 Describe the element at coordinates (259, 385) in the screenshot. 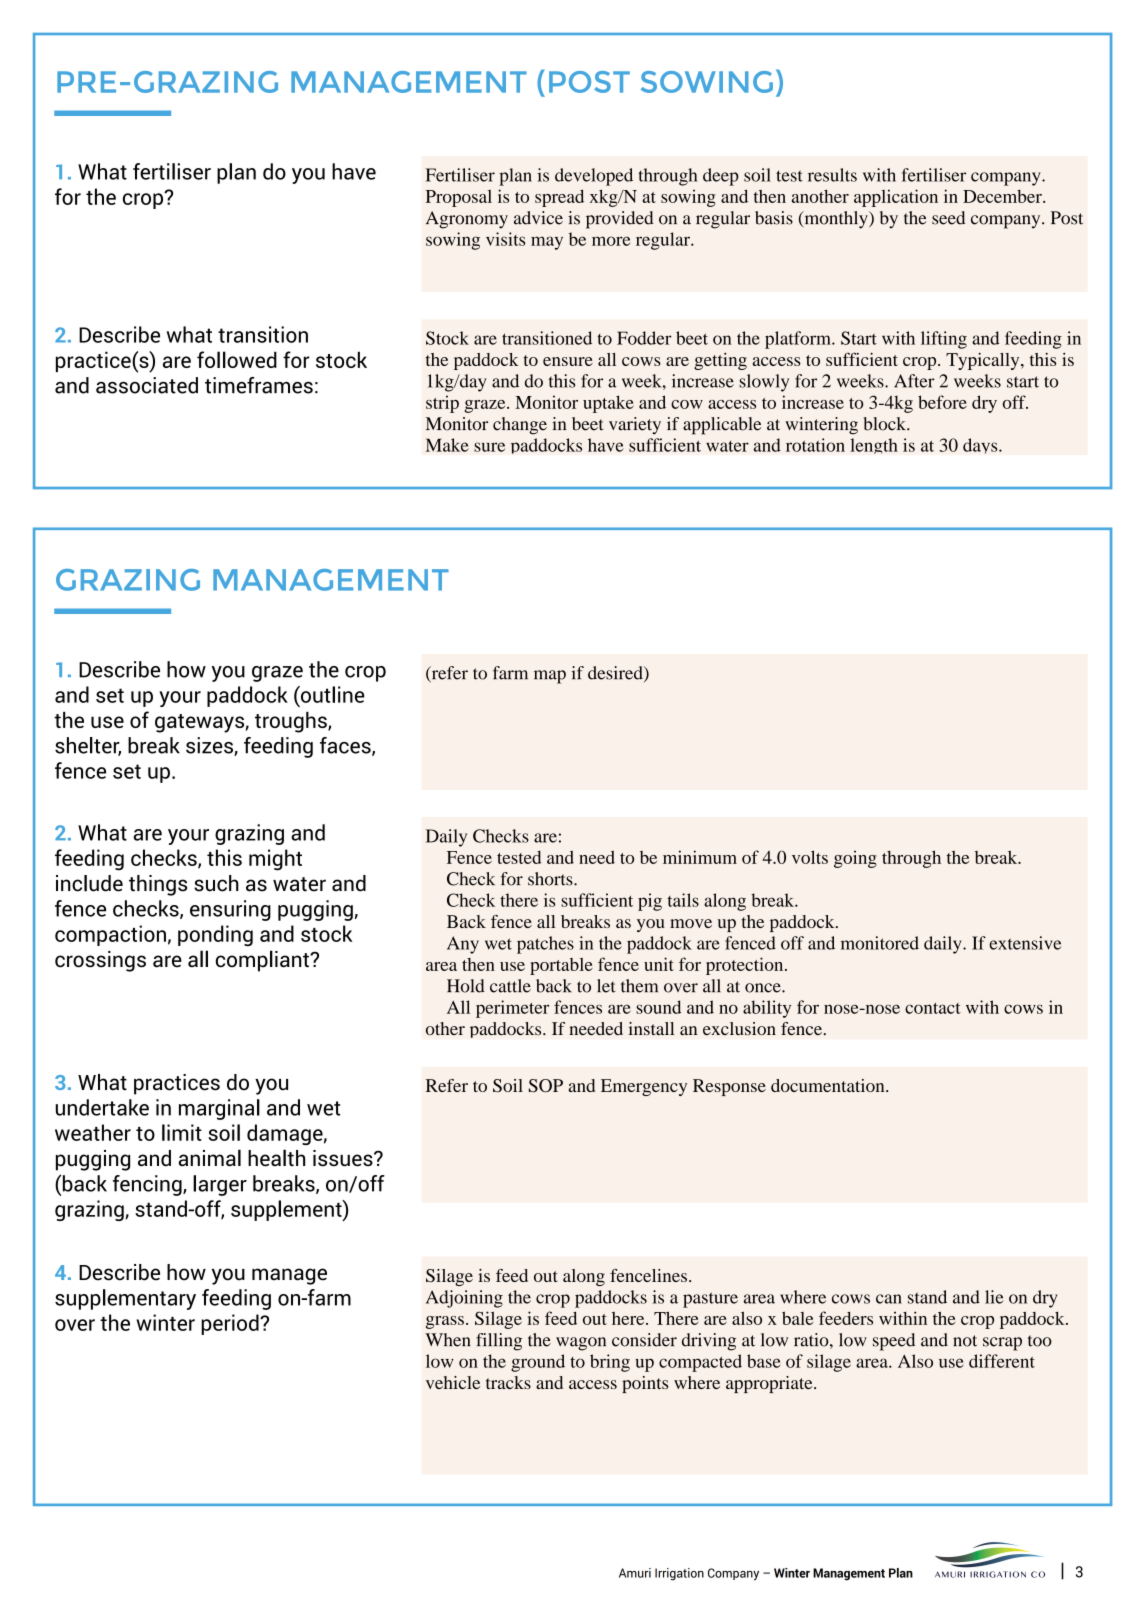

I see `timeframes` at that location.
